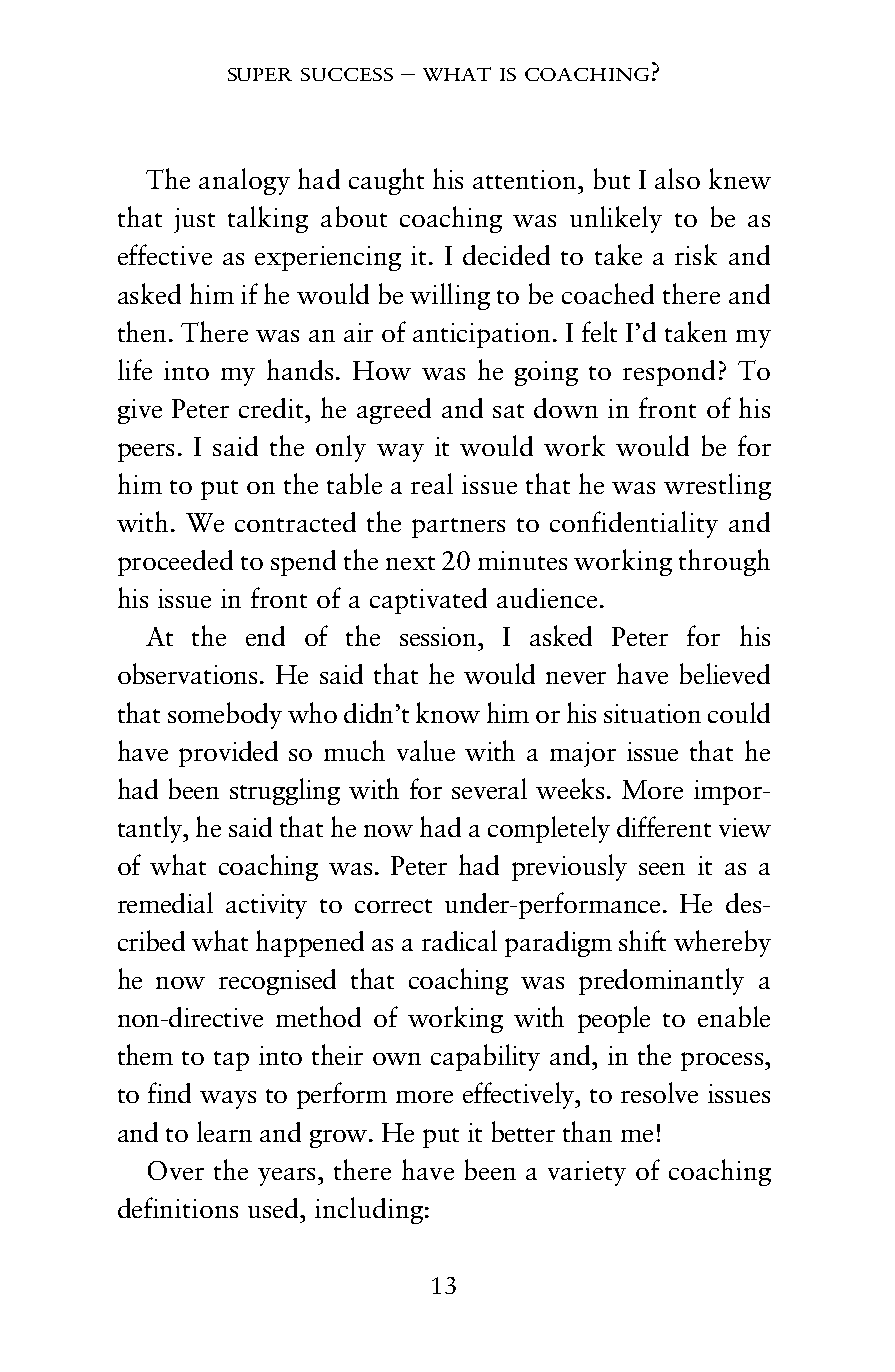  What do you see at coordinates (386, 181) in the document?
I see `caught` at bounding box center [386, 181].
